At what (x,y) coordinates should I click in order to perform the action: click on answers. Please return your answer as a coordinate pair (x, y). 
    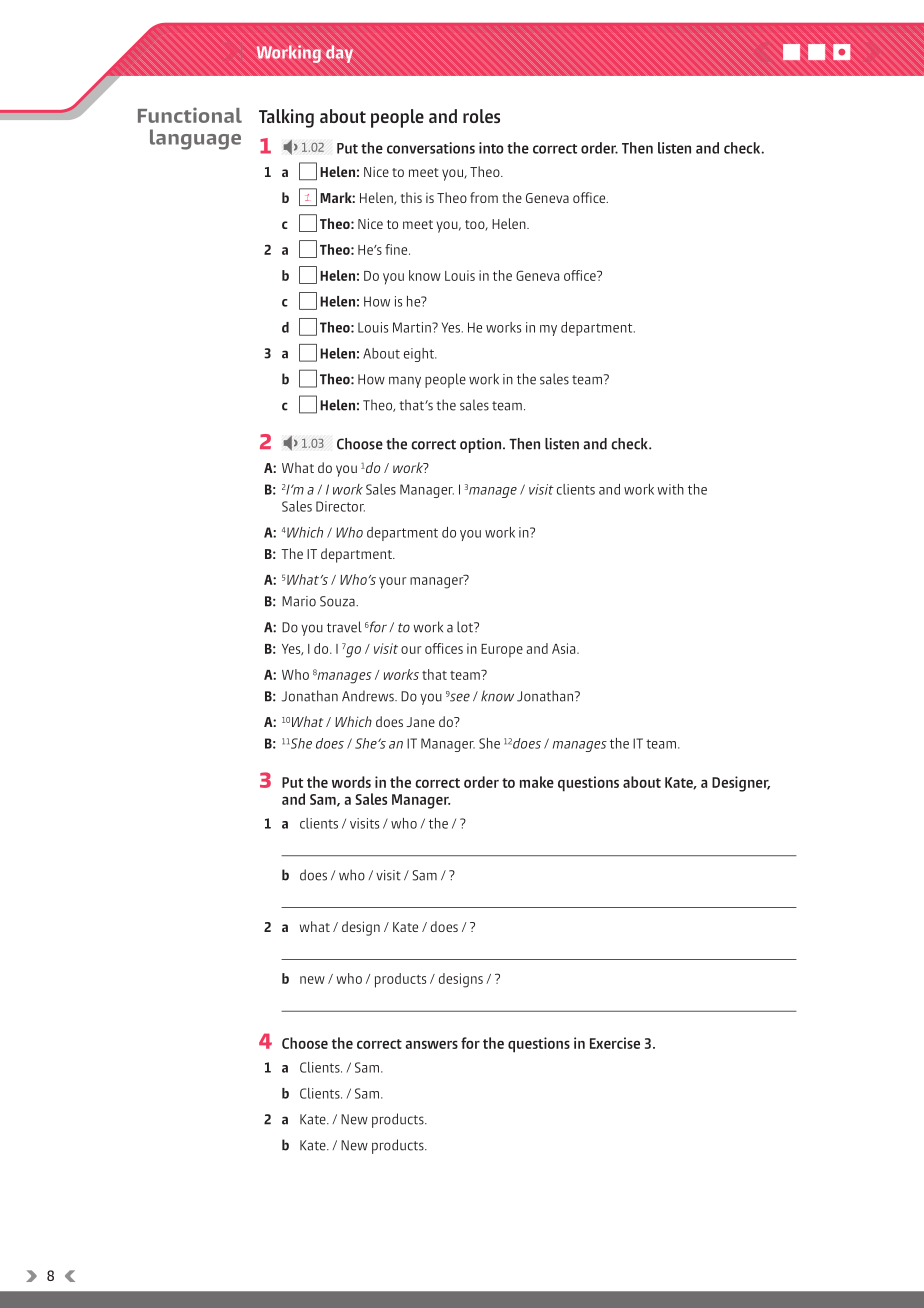
    Looking at the image, I should click on (431, 1045).
